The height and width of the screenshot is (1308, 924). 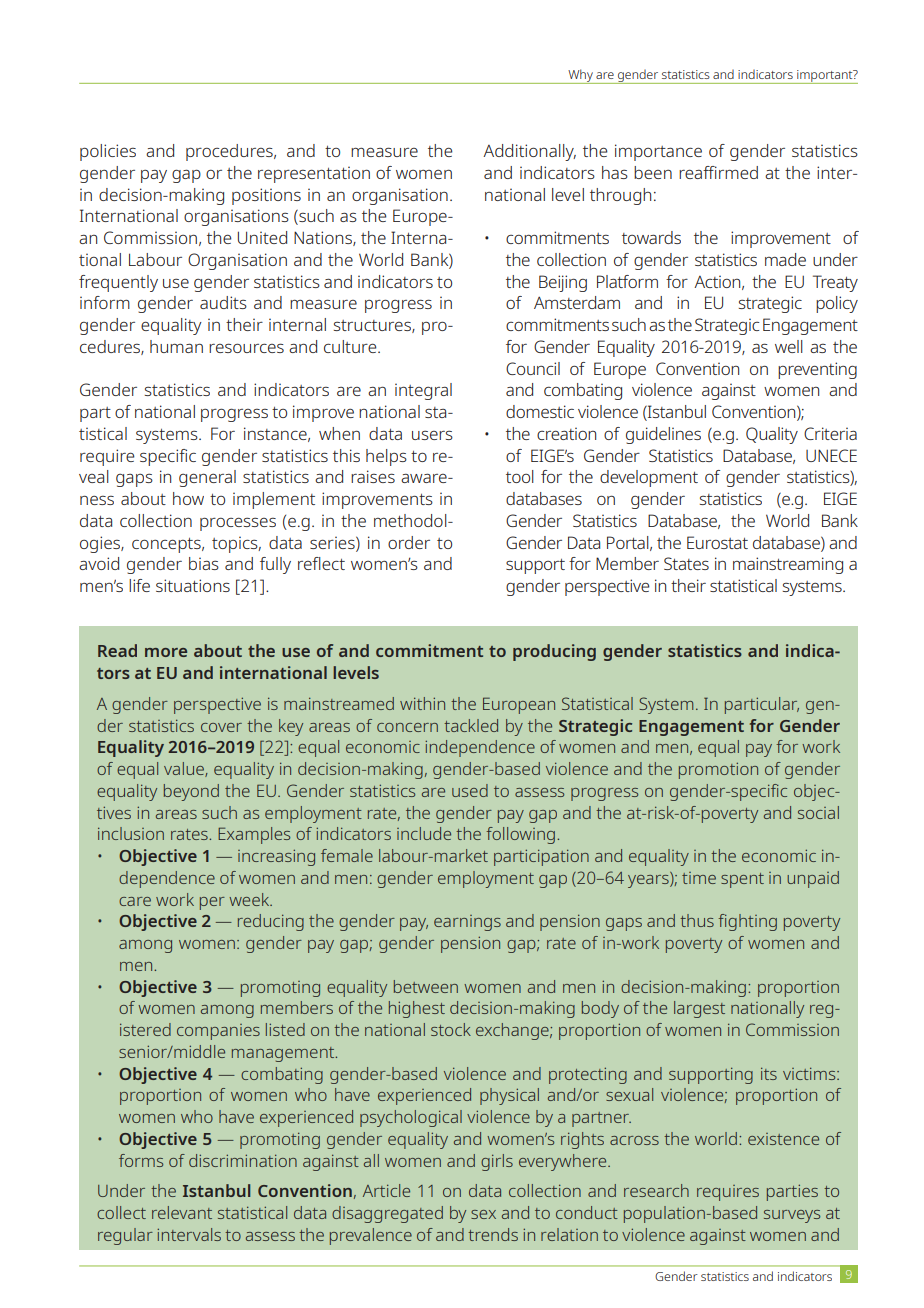 What do you see at coordinates (108, 152) in the screenshot?
I see `policies` at bounding box center [108, 152].
